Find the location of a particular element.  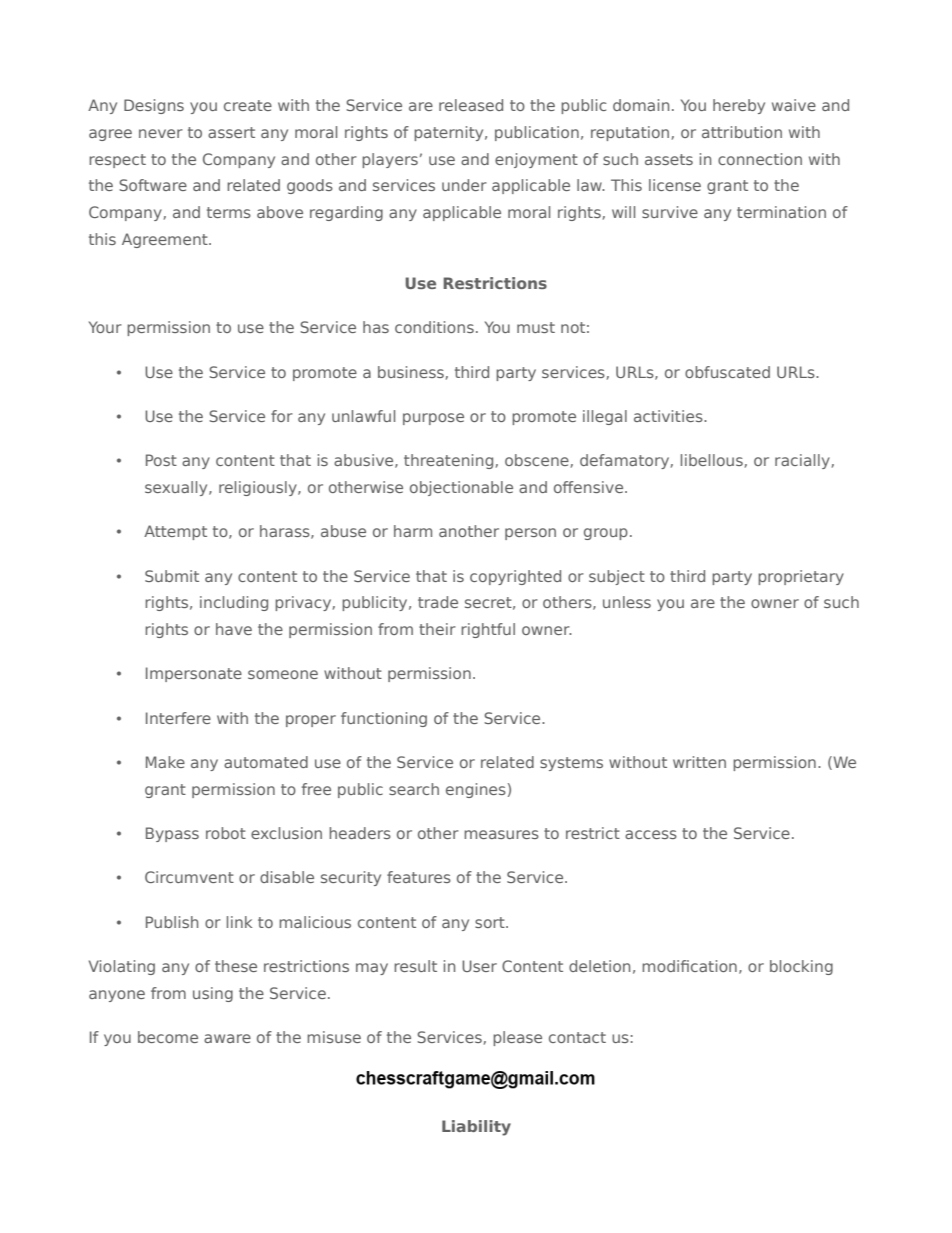

business is located at coordinates (411, 372).
